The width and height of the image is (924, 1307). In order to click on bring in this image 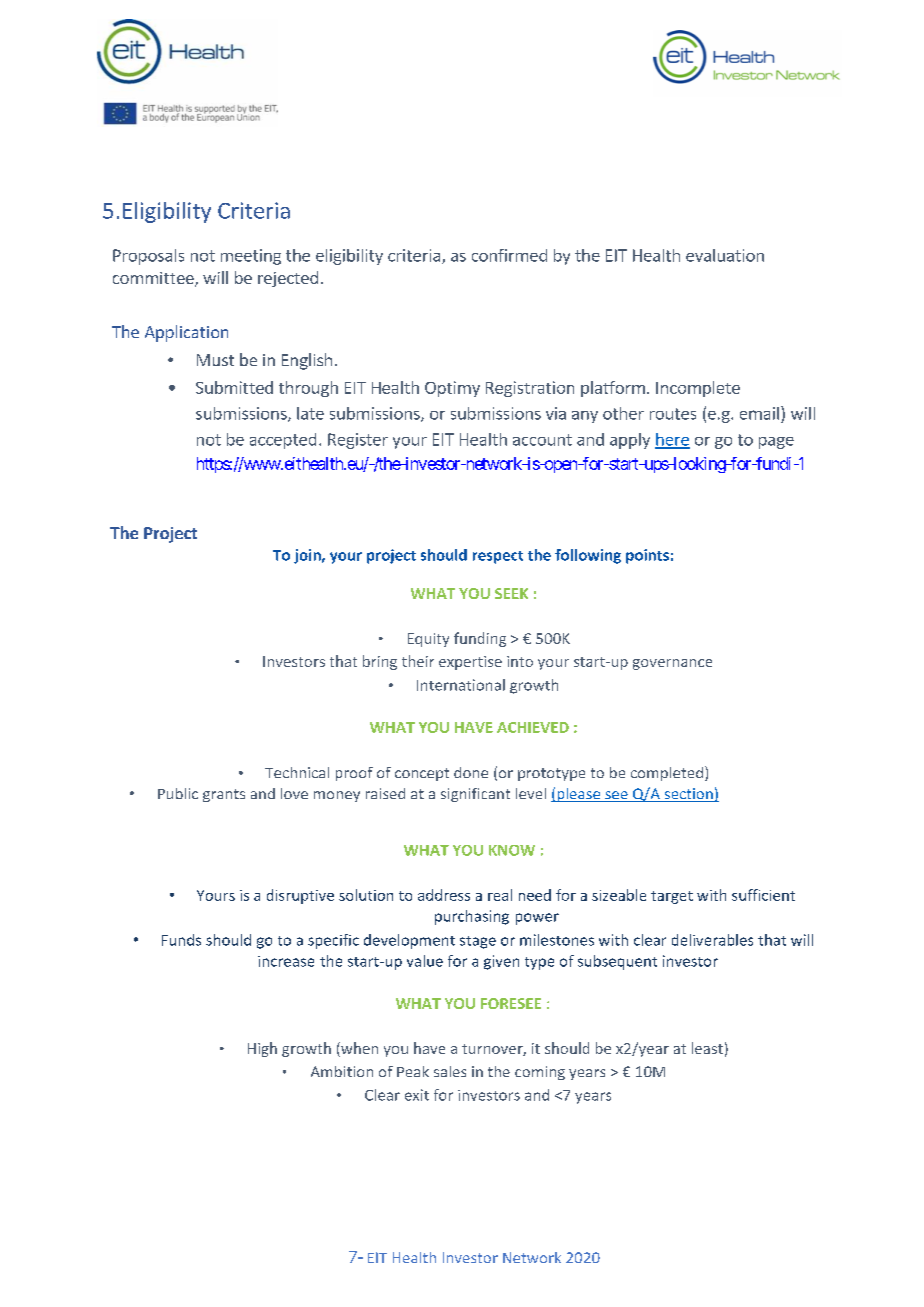, I will do `click(380, 662)`.
